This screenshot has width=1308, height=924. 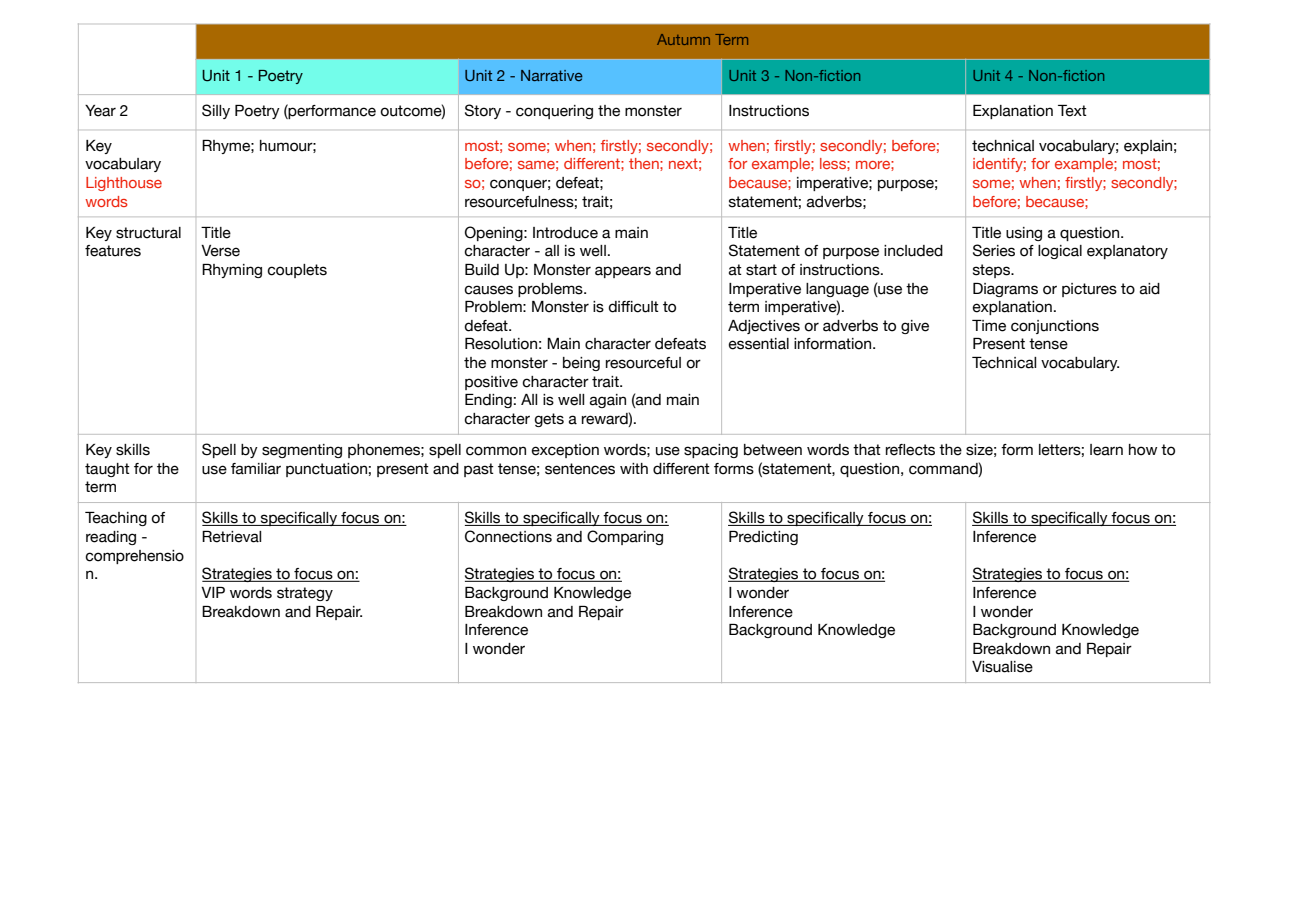 I want to click on Visualise, so click(x=1002, y=667).
